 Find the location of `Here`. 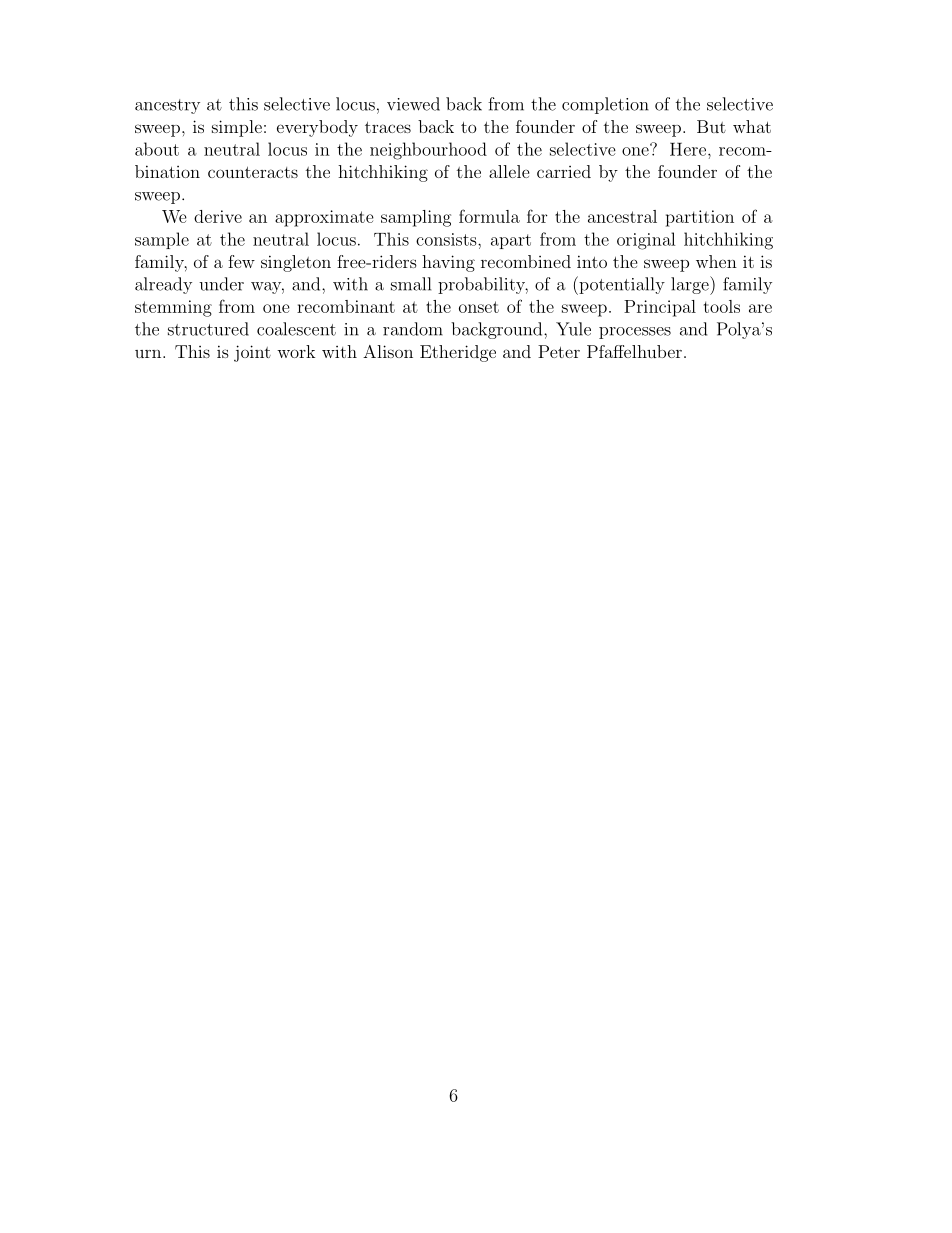

Here is located at coordinates (688, 149).
